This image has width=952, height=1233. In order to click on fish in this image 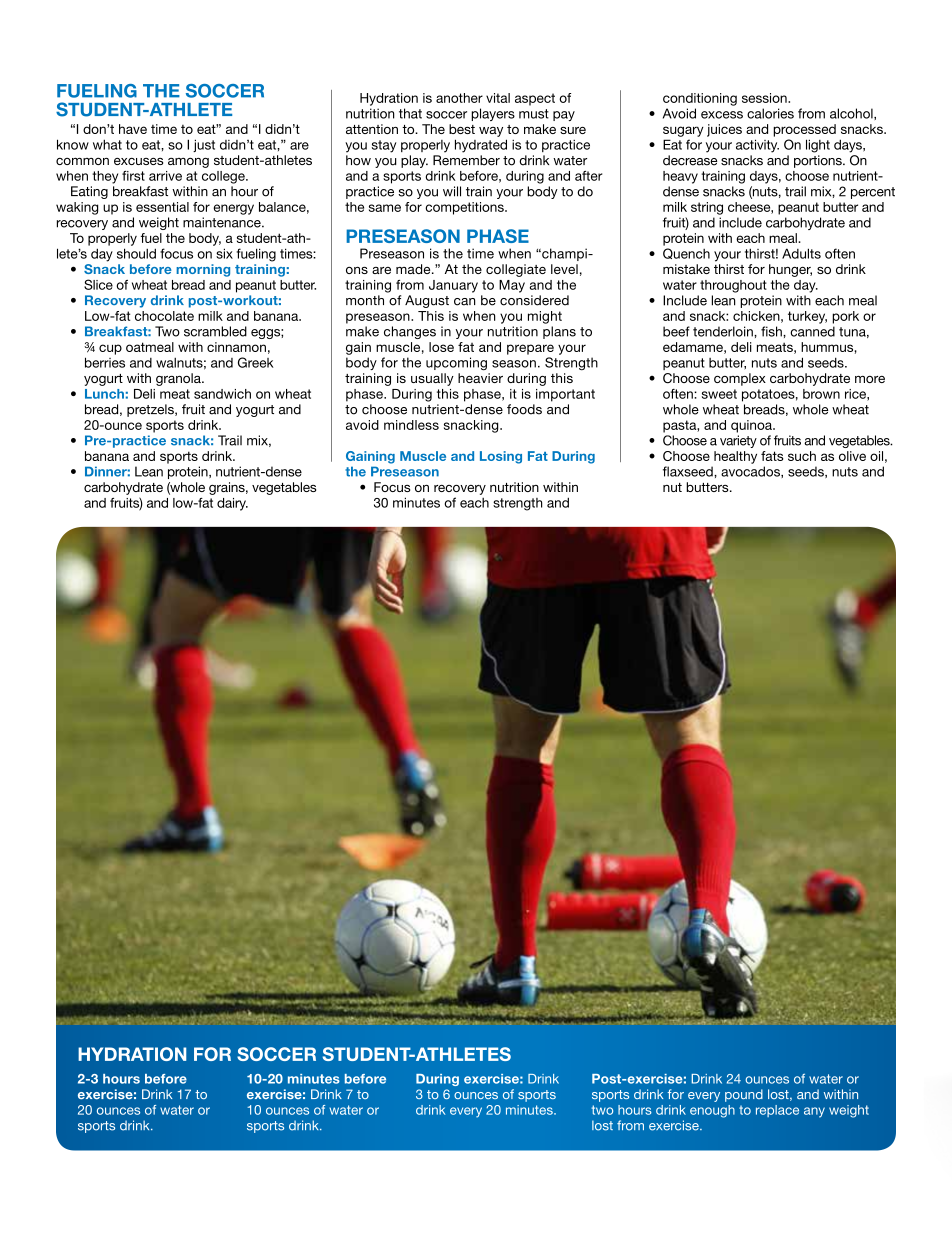, I will do `click(772, 331)`.
